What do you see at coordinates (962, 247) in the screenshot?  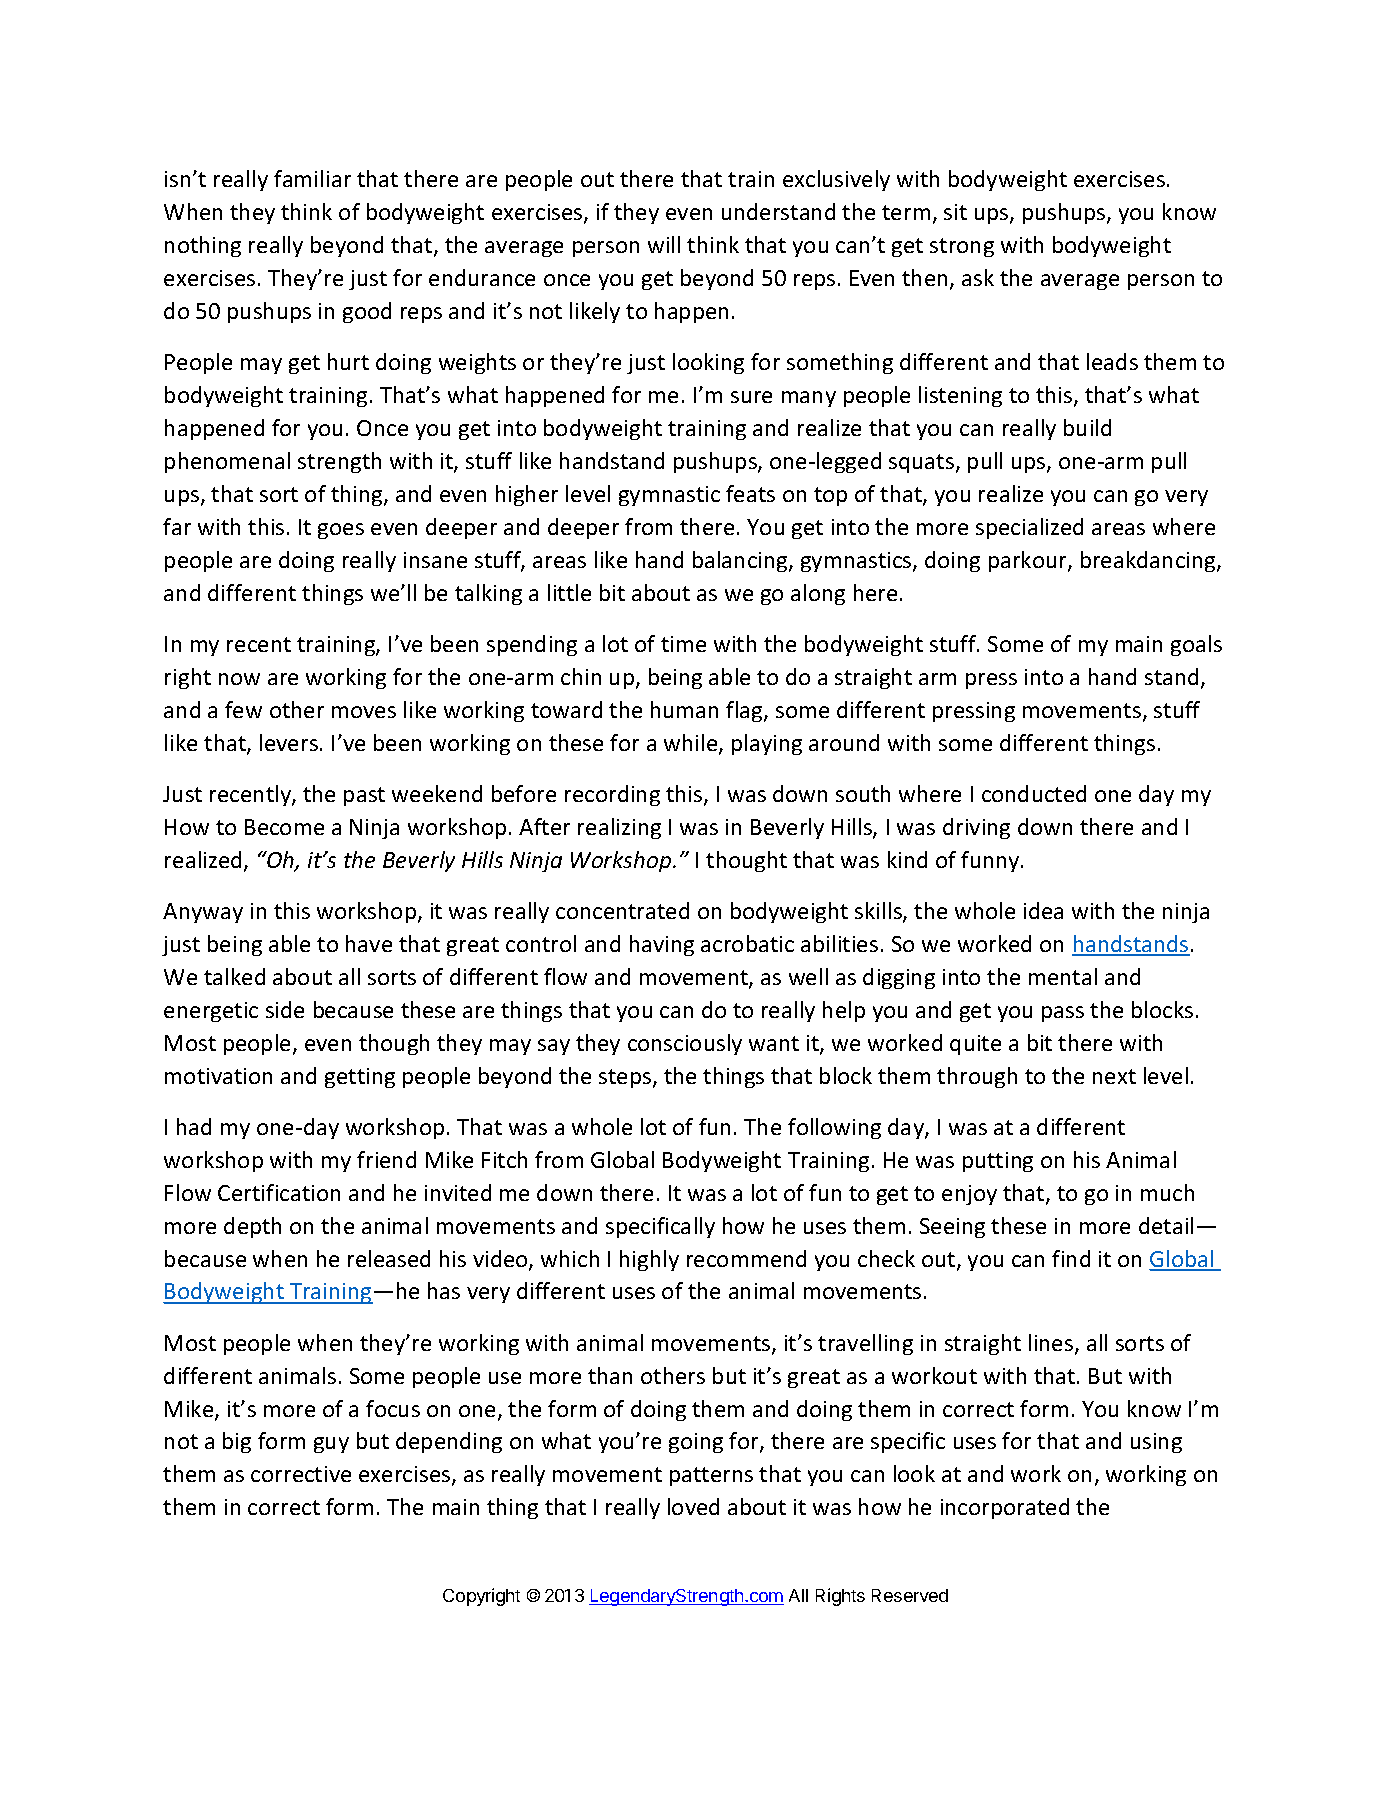 I see `strong` at bounding box center [962, 247].
